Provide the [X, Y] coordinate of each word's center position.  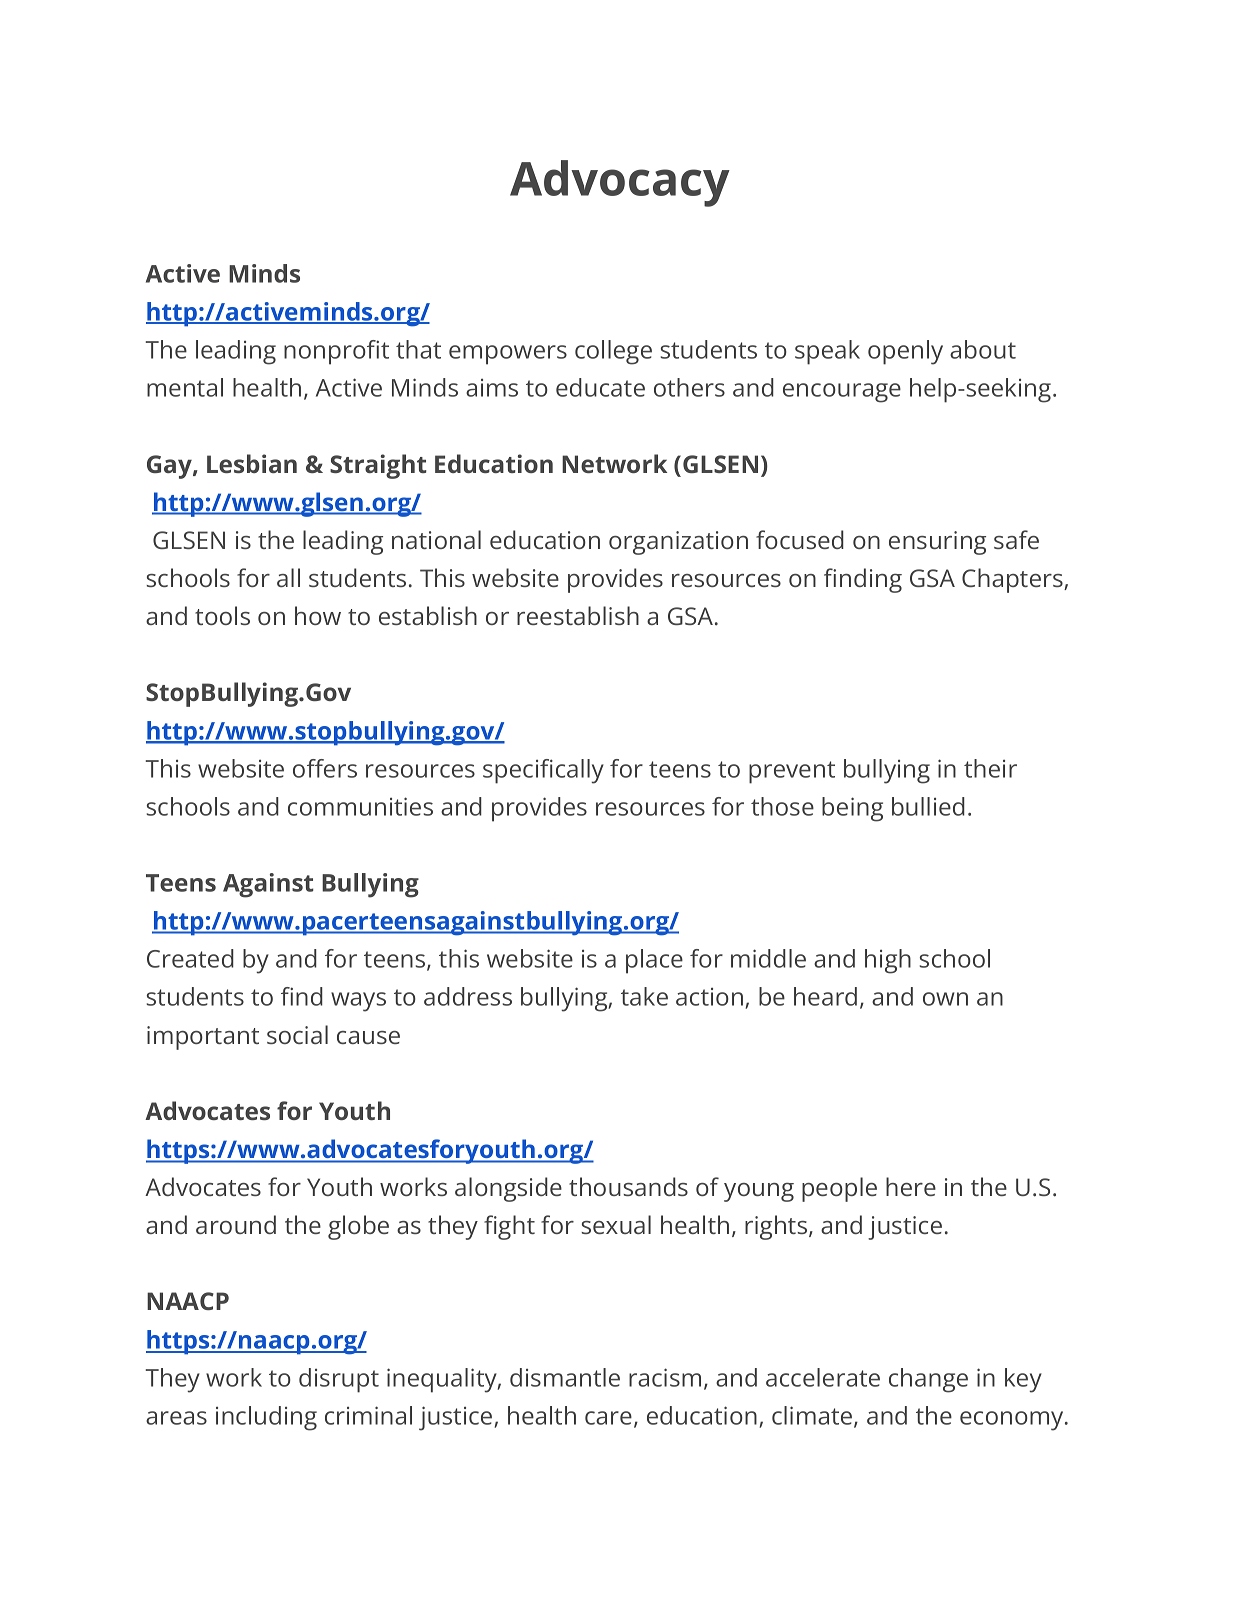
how [318, 615]
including [266, 1418]
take [644, 996]
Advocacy [620, 183]
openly [905, 352]
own [945, 999]
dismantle [565, 1377]
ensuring [937, 543]
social [297, 1034]
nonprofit [336, 352]
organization [678, 543]
